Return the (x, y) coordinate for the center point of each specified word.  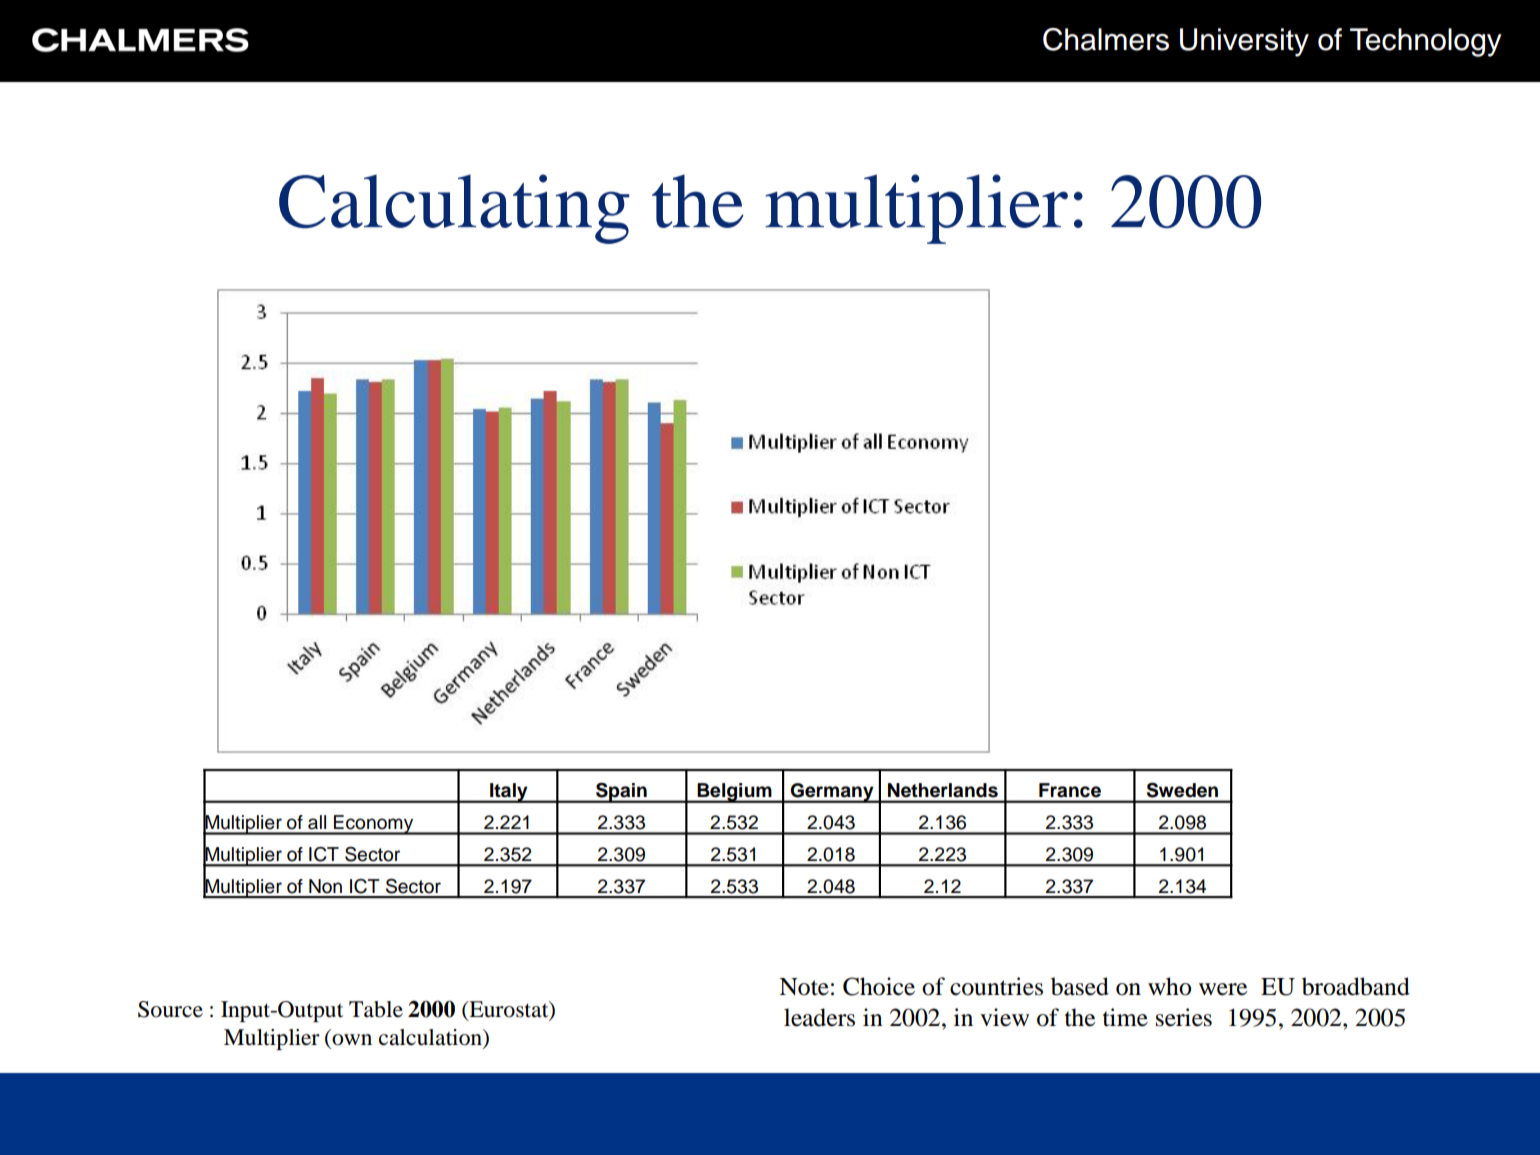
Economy (374, 825)
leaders (819, 1017)
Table (376, 1009)
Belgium (734, 793)
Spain (621, 793)
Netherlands (943, 790)
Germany (832, 793)
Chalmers (1106, 39)
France (1070, 790)
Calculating (454, 209)
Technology (1426, 42)
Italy (509, 793)
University (1244, 42)
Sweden (1182, 790)
